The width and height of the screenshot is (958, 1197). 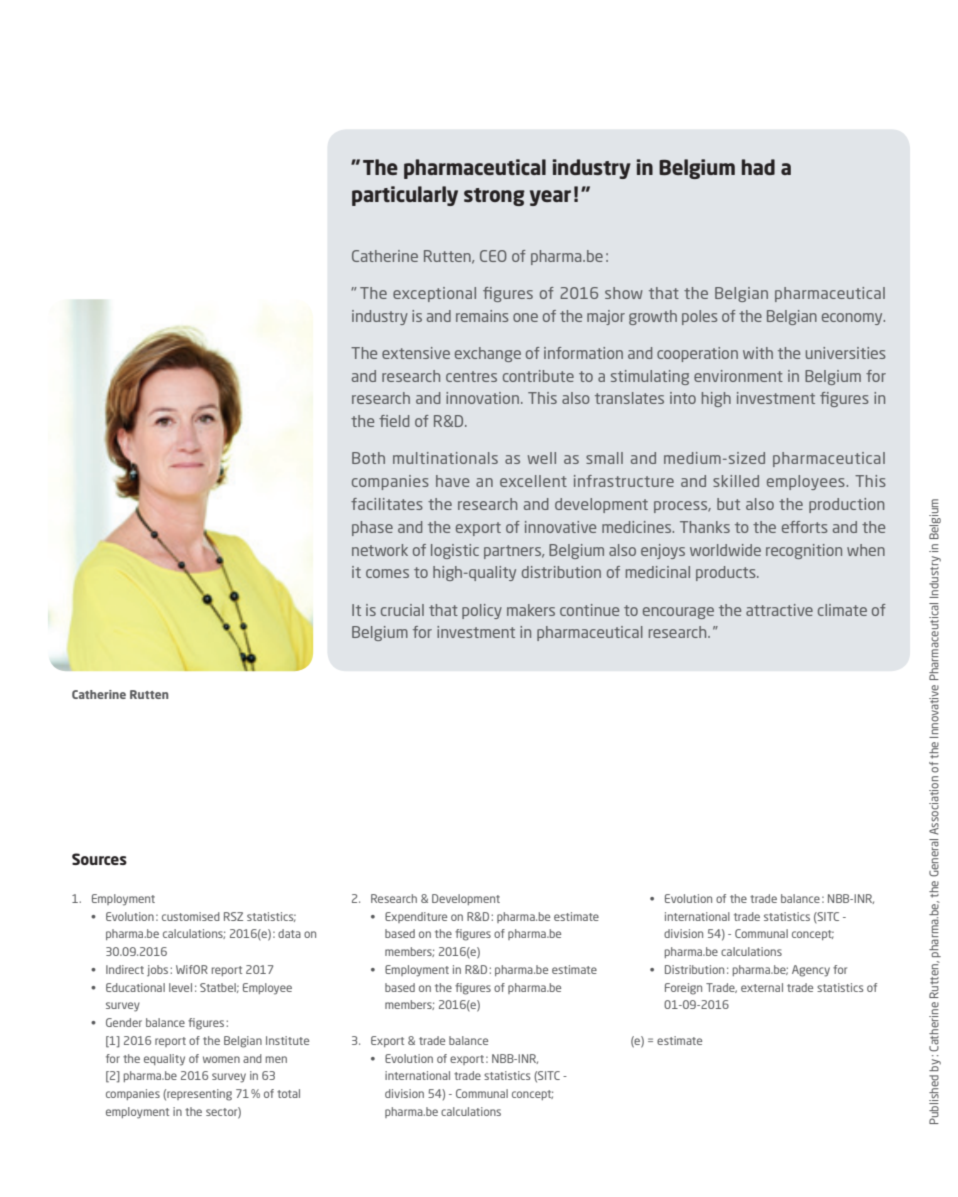 What do you see at coordinates (758, 167) in the screenshot?
I see `had` at bounding box center [758, 167].
